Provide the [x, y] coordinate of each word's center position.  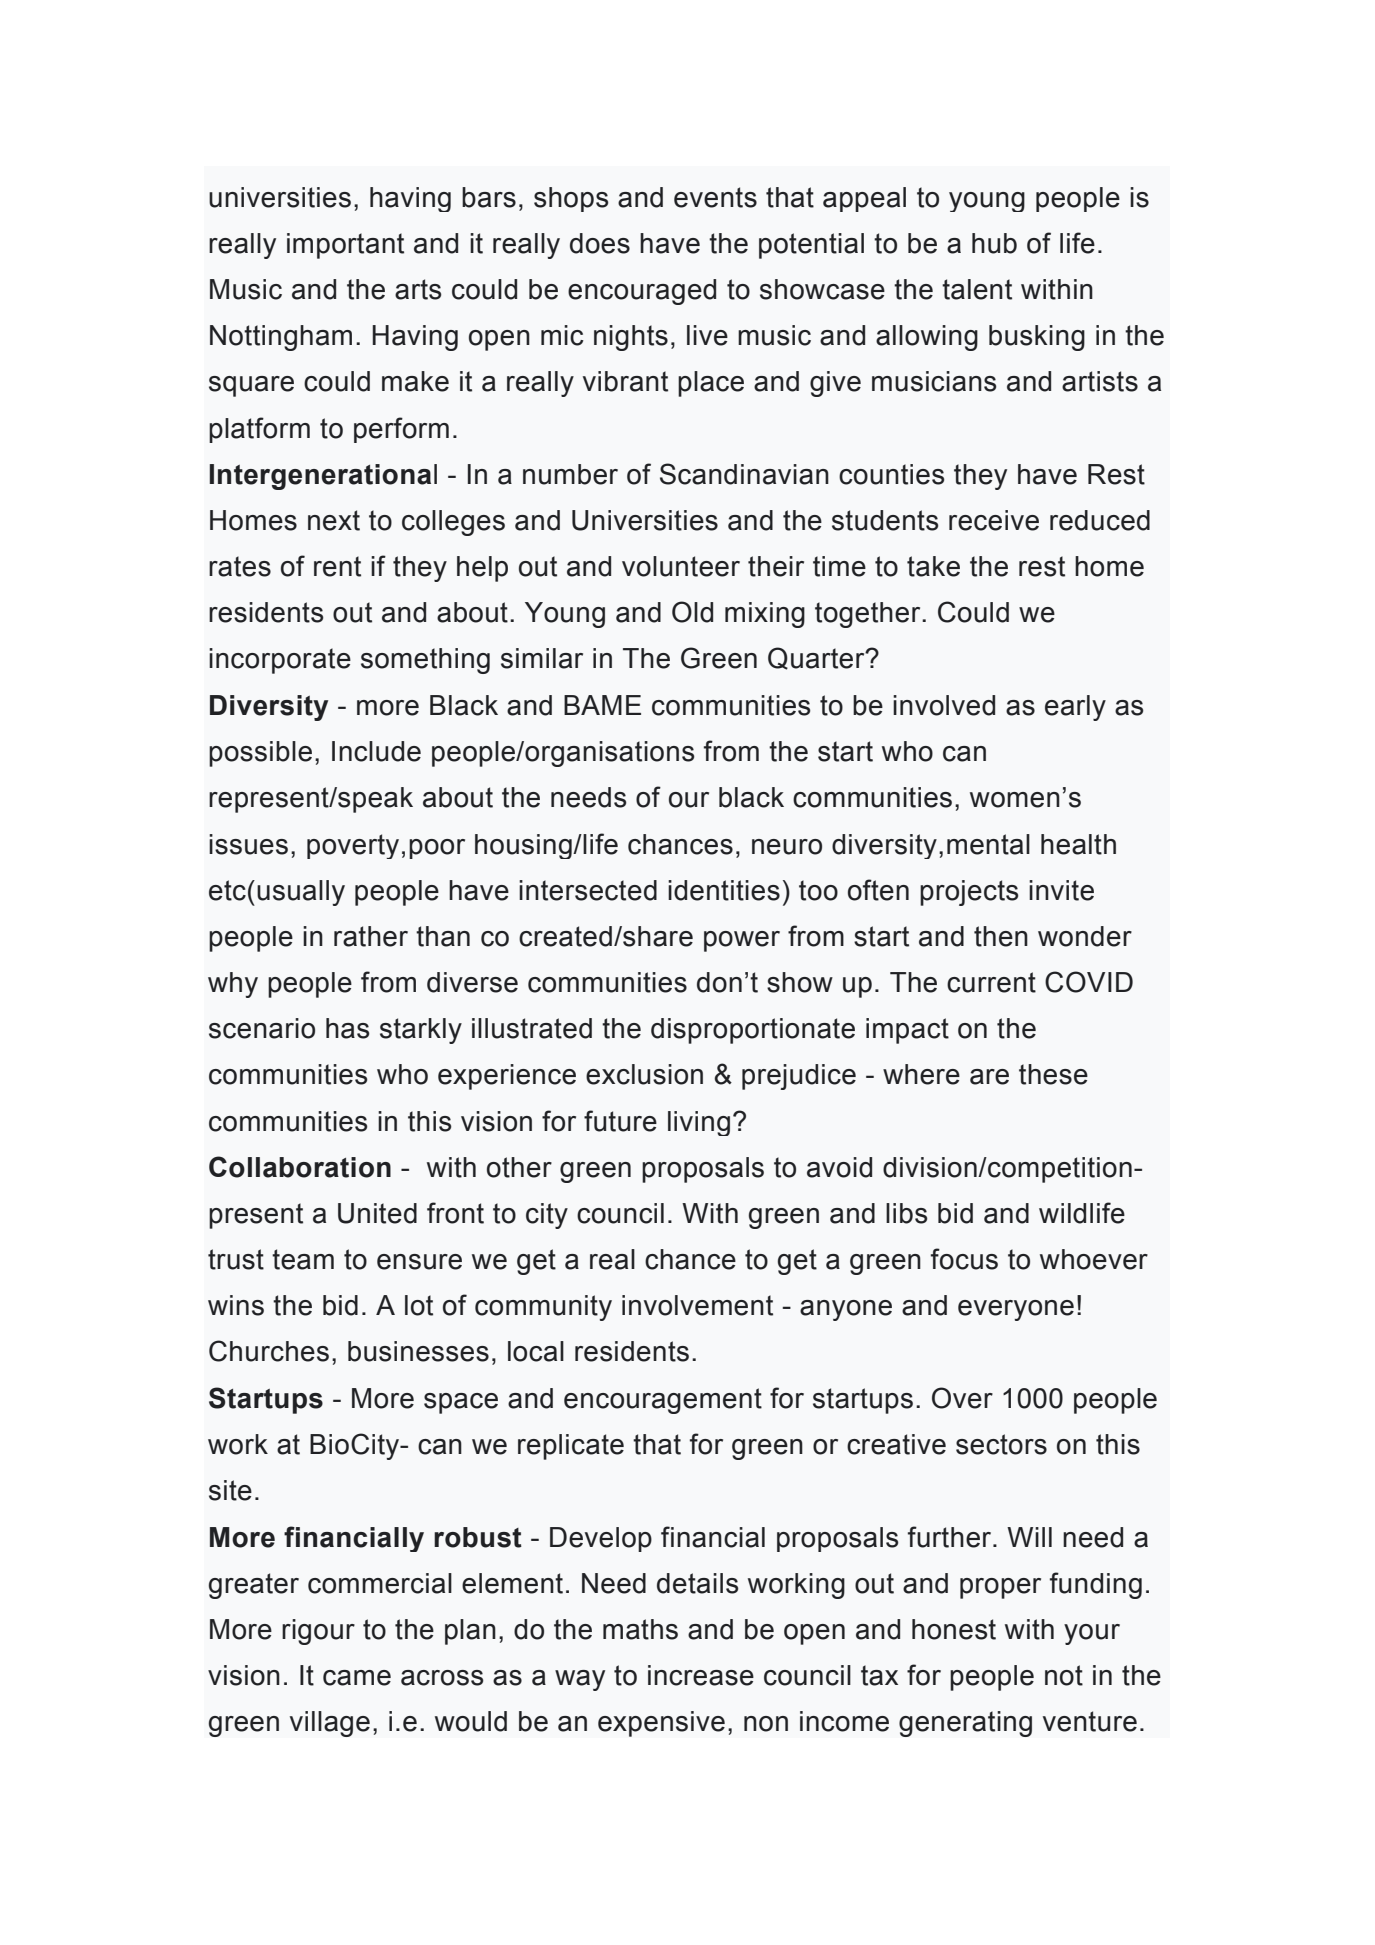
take [933, 566]
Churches [269, 1351]
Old [692, 612]
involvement [697, 1305]
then [1001, 936]
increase [701, 1675]
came [357, 1678]
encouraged [642, 292]
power [742, 941]
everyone [1016, 1310]
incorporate [280, 661]
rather [371, 936]
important [345, 246]
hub [994, 243]
